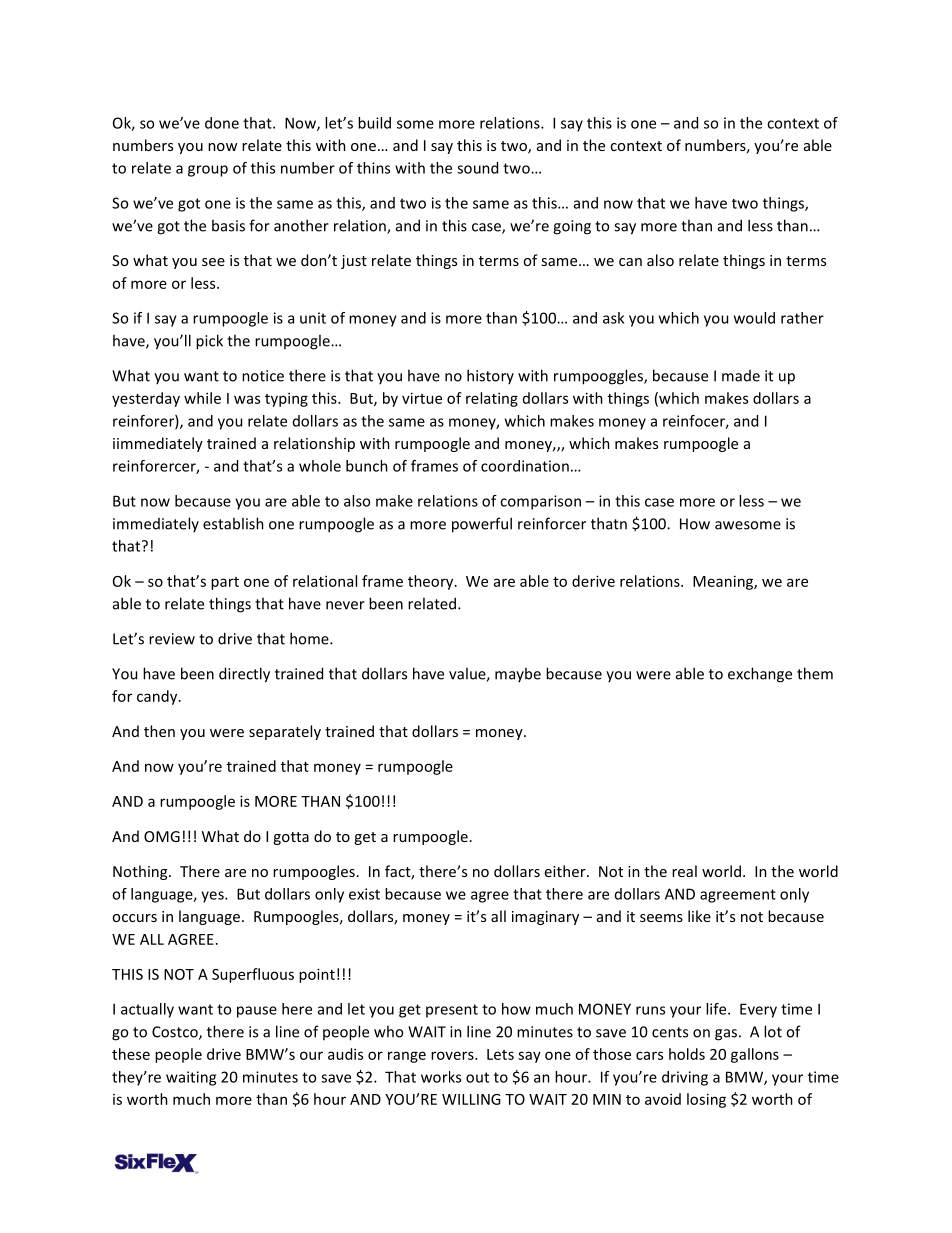  What do you see at coordinates (754, 318) in the screenshot?
I see `would` at bounding box center [754, 318].
